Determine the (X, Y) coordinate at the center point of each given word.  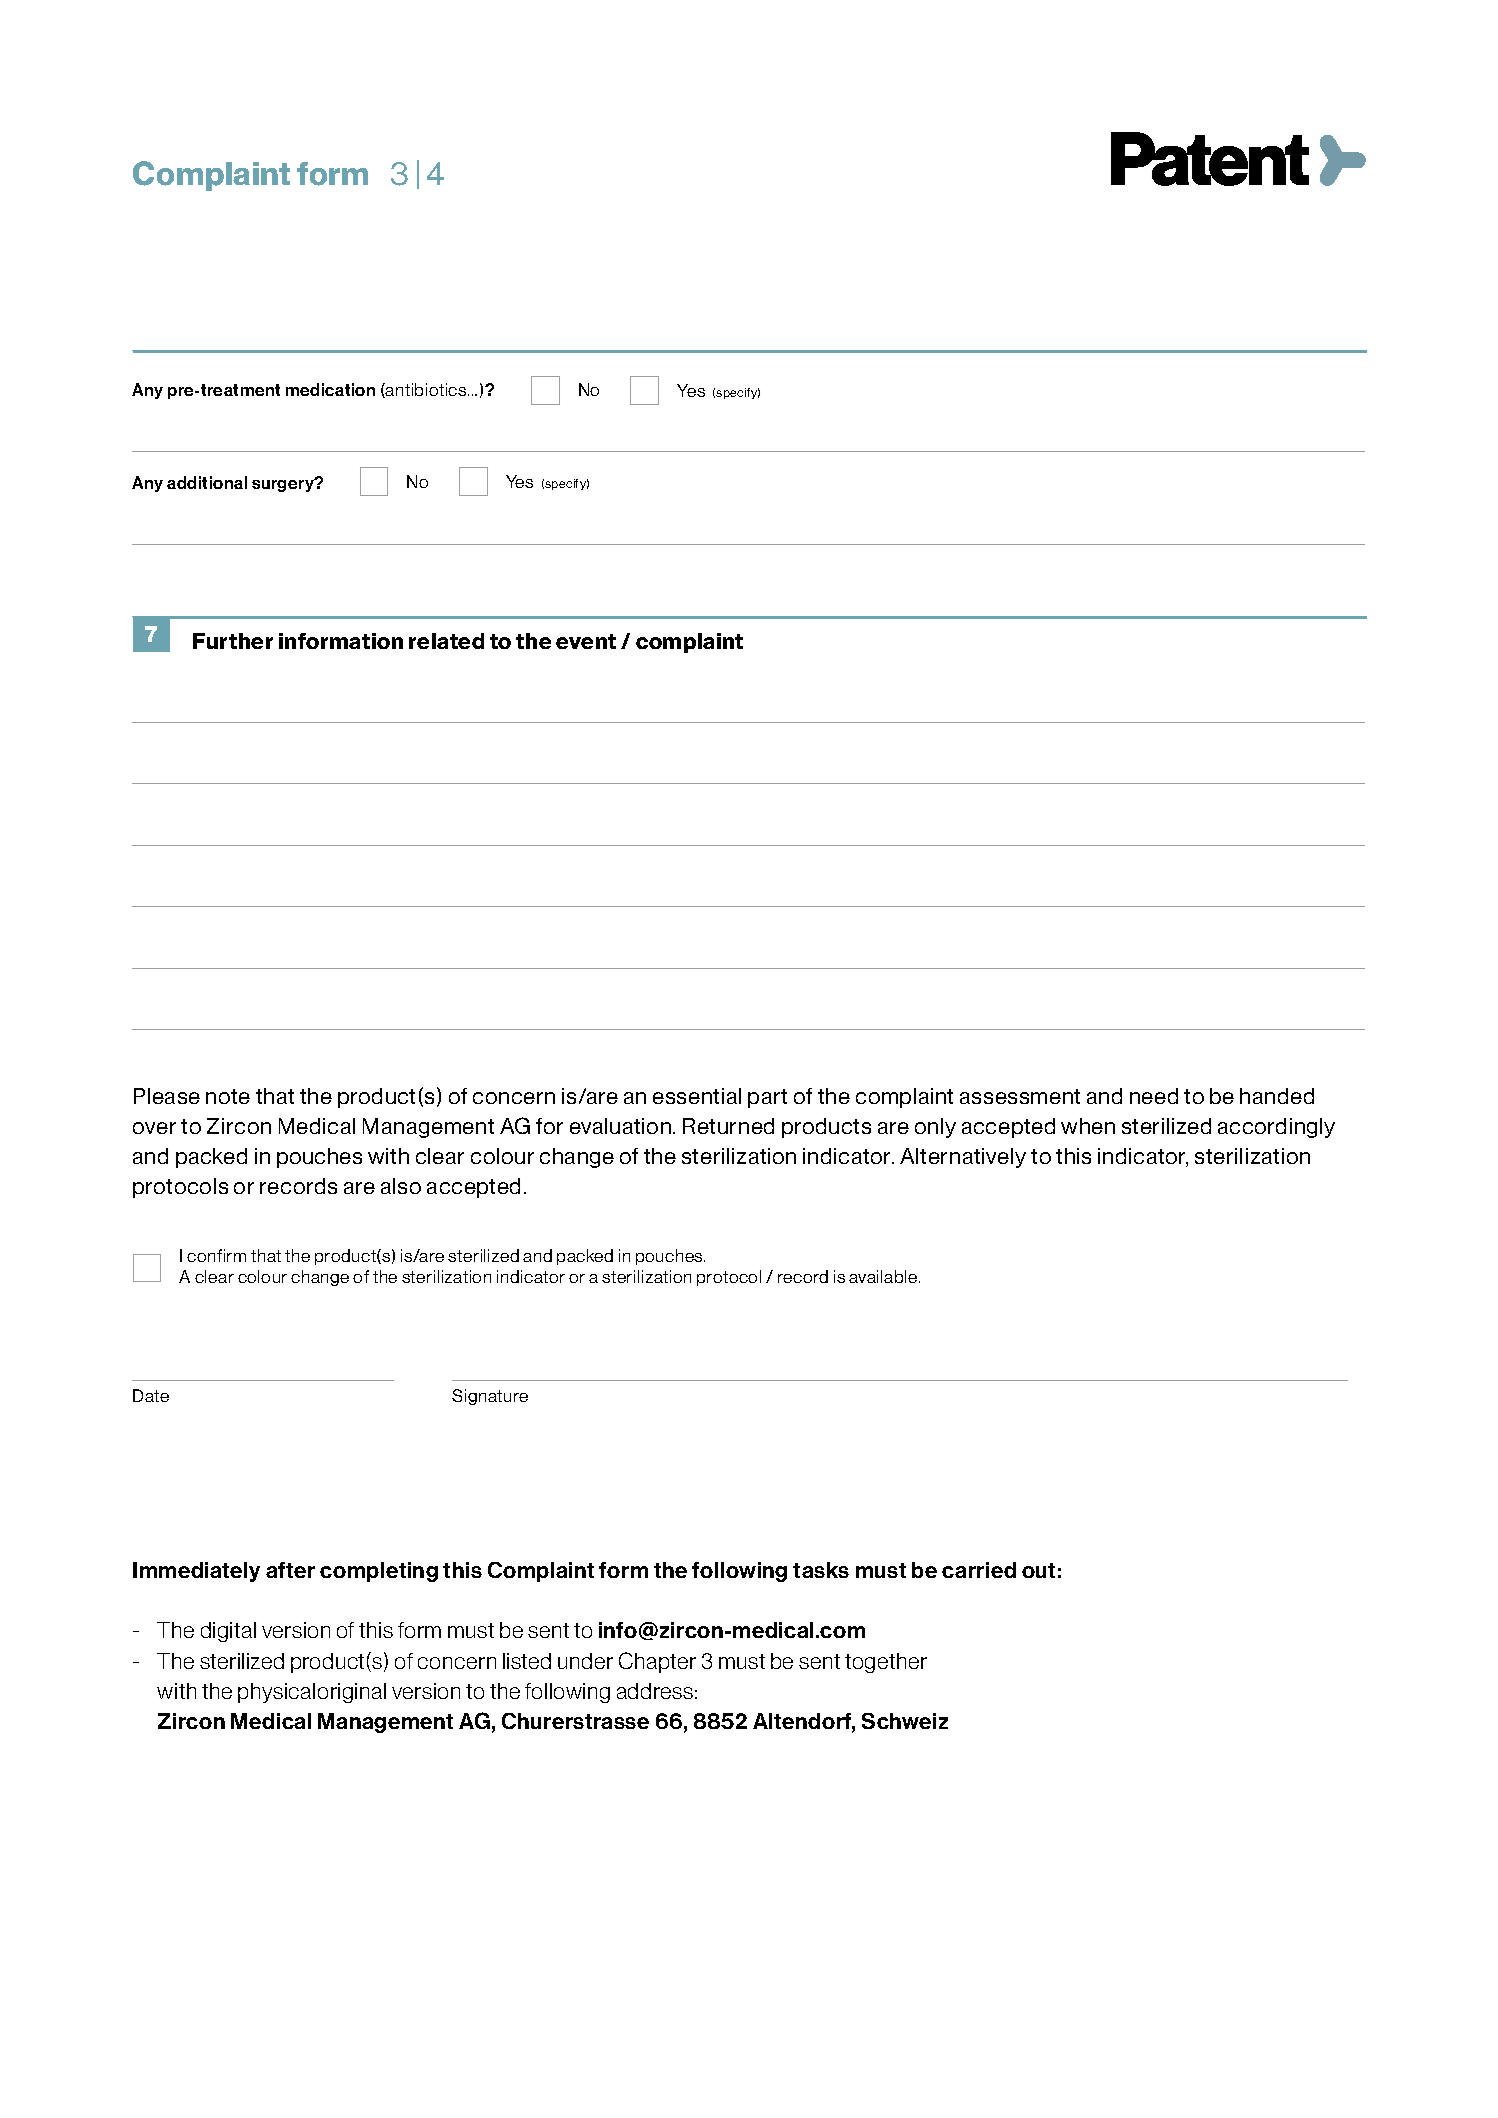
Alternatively (963, 1158)
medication (330, 389)
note (228, 1096)
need (1154, 1096)
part (767, 1098)
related (446, 641)
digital (228, 1632)
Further (233, 641)
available (884, 1276)
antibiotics (426, 390)
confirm (216, 1255)
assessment (1020, 1096)
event (586, 641)
